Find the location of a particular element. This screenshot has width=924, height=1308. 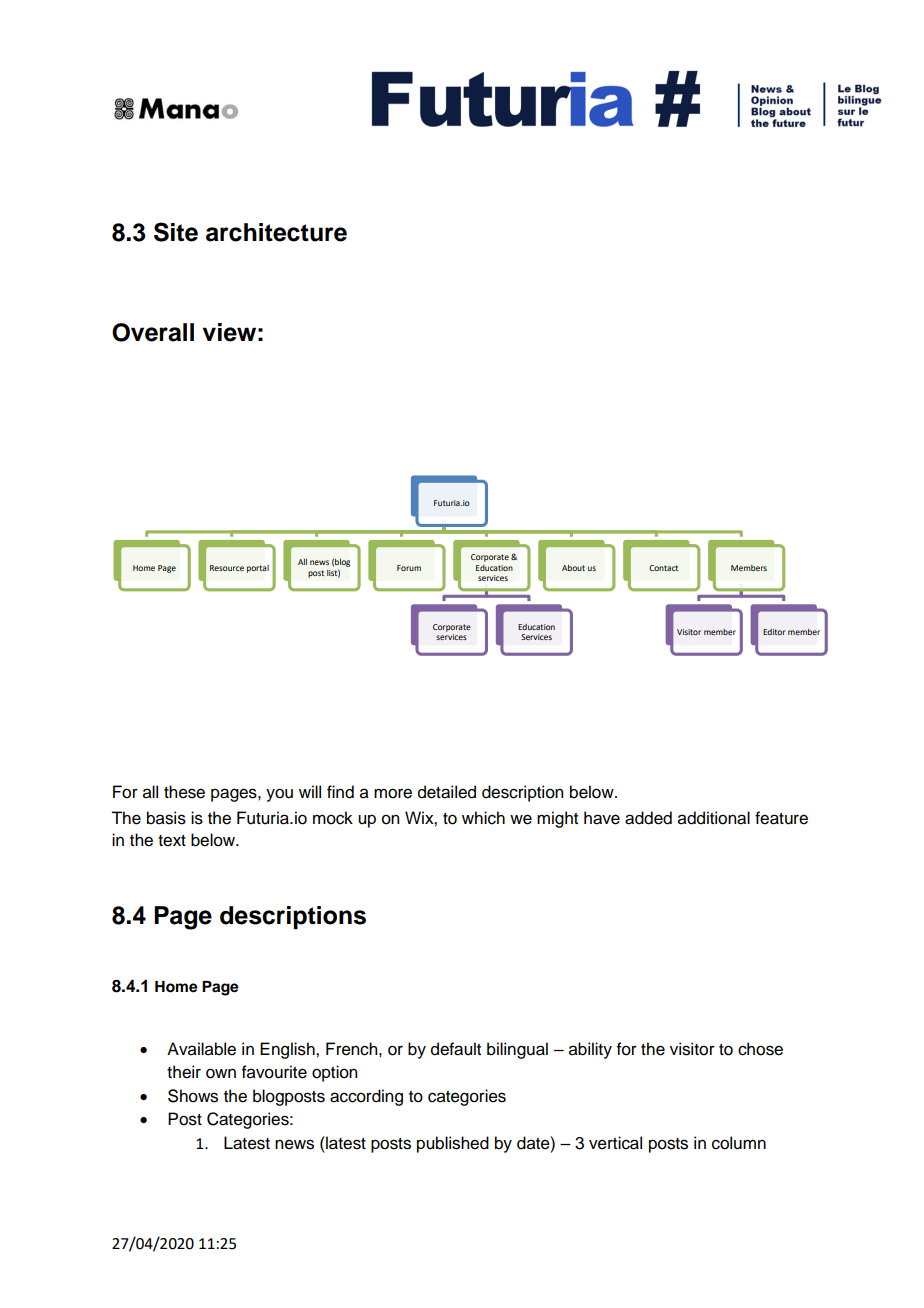

Overall is located at coordinates (153, 332).
